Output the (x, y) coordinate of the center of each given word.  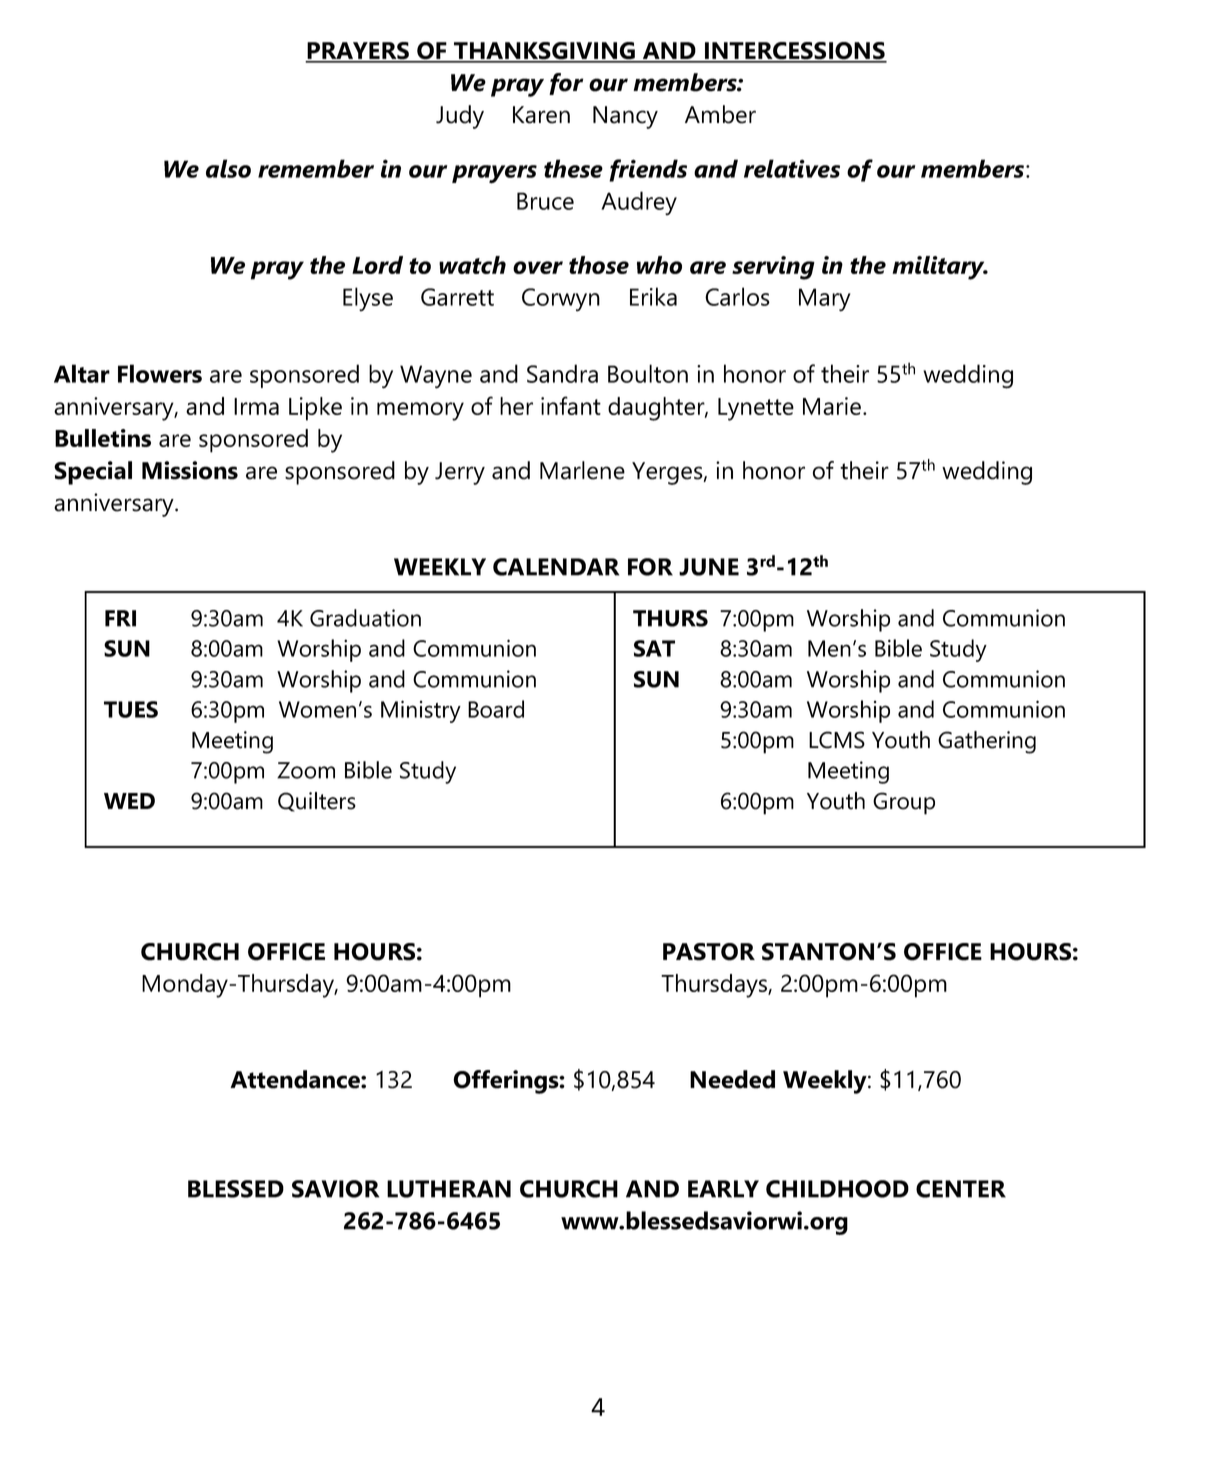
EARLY (723, 1189)
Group (904, 803)
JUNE (709, 567)
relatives (792, 168)
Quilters (317, 802)
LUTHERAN (449, 1189)
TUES (131, 709)
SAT (654, 648)
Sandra (562, 373)
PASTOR (709, 952)
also (228, 168)
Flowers (160, 373)
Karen (541, 115)
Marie (832, 406)
